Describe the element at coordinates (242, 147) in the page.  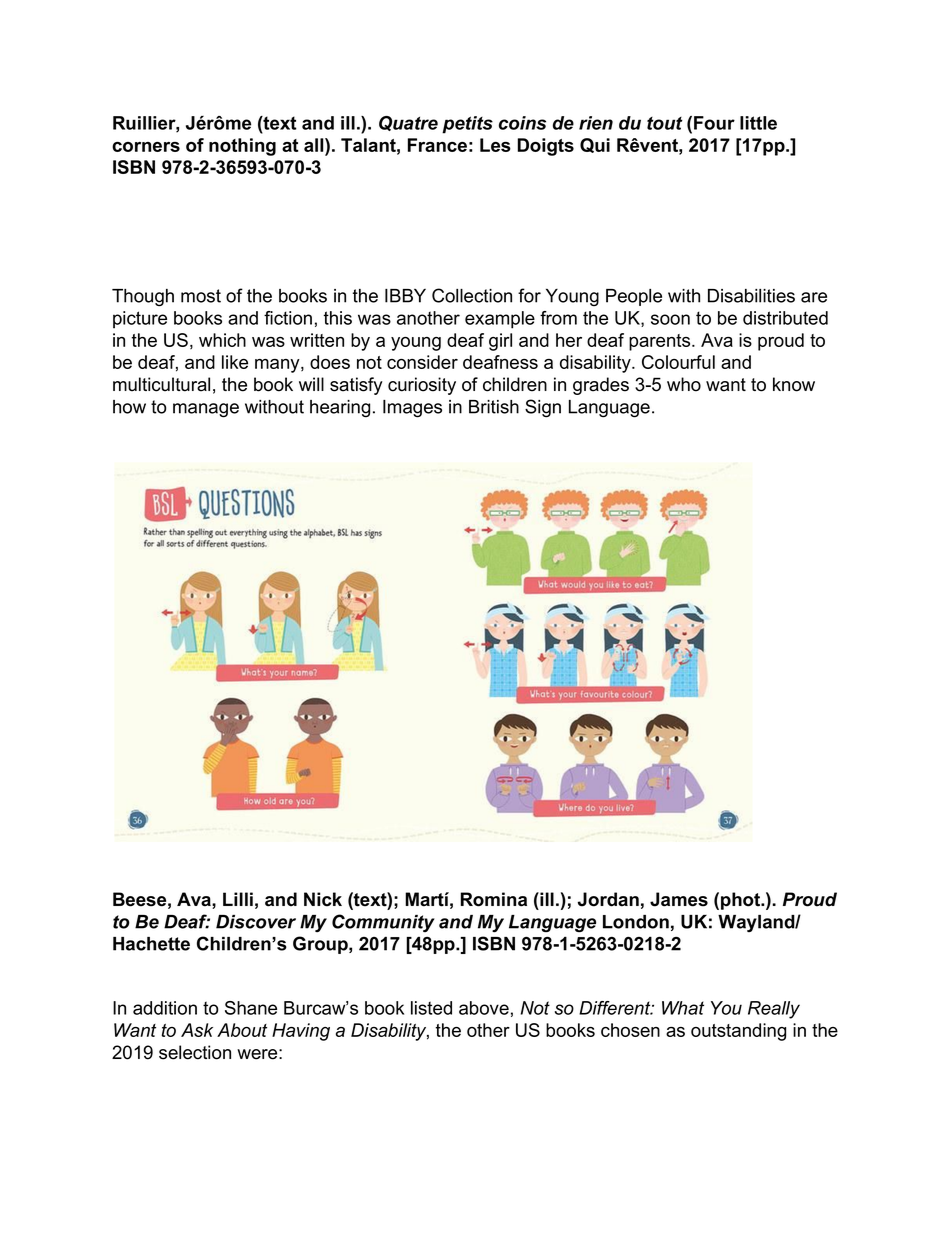
I see `nothing` at that location.
